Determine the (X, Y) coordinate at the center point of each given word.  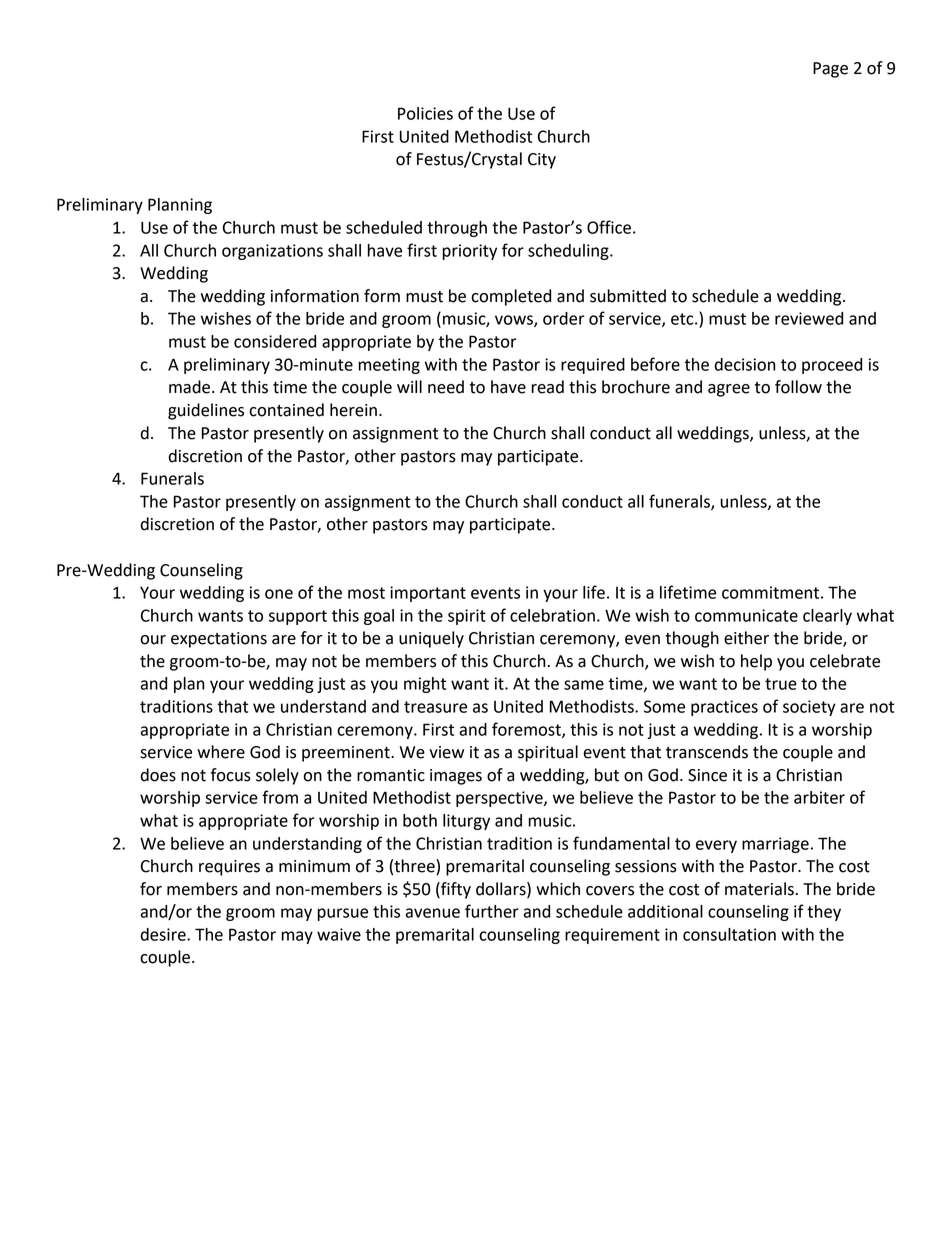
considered (275, 341)
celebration (552, 615)
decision (745, 364)
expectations (219, 640)
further (492, 911)
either (746, 638)
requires (229, 868)
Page (830, 70)
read (547, 387)
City (542, 161)
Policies (425, 113)
